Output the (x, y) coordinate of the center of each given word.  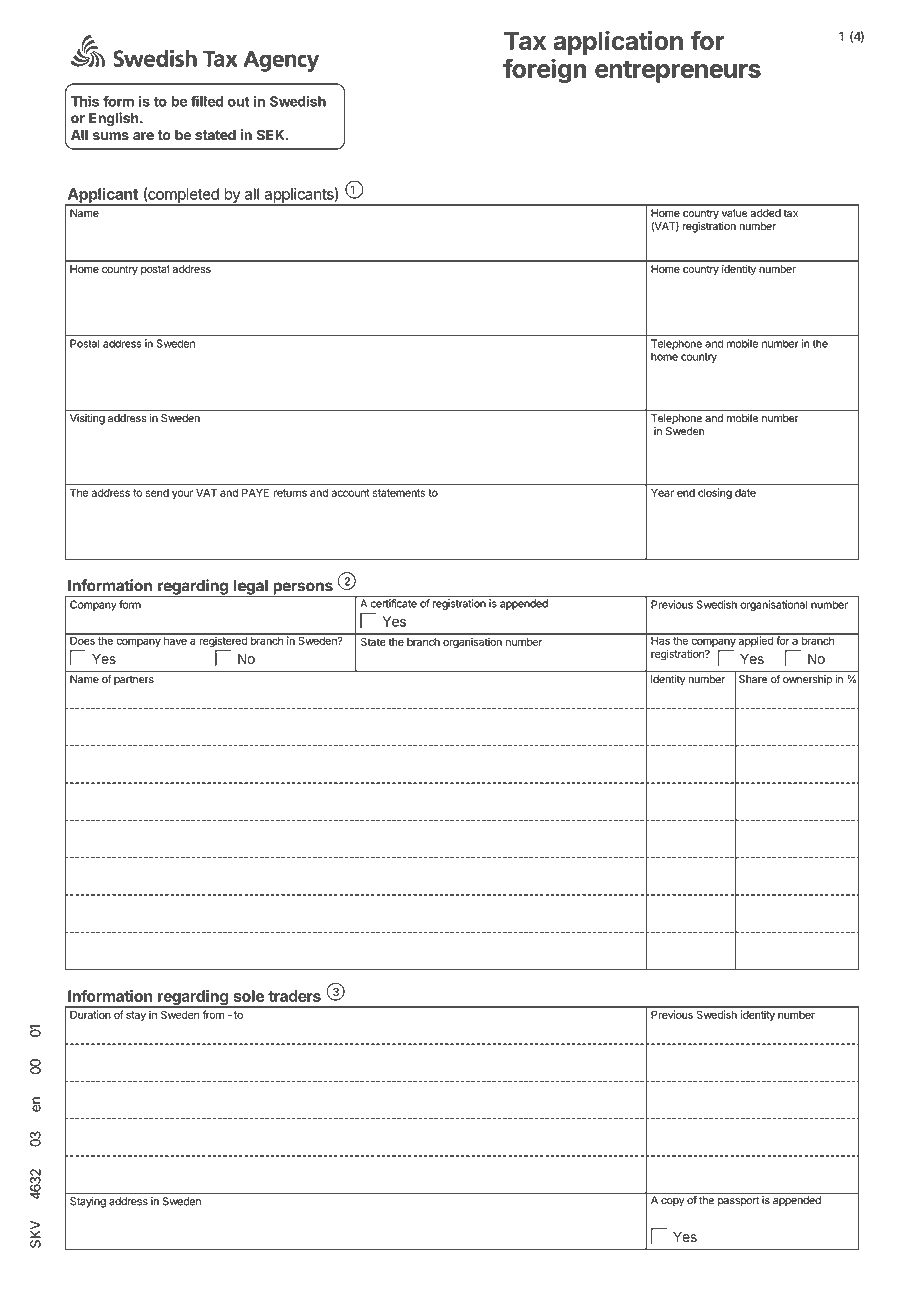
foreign (545, 70)
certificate (394, 602)
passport (738, 1201)
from (213, 1014)
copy (673, 1202)
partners (134, 680)
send (157, 493)
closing (715, 493)
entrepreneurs (678, 72)
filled (207, 101)
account (350, 493)
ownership (807, 680)
